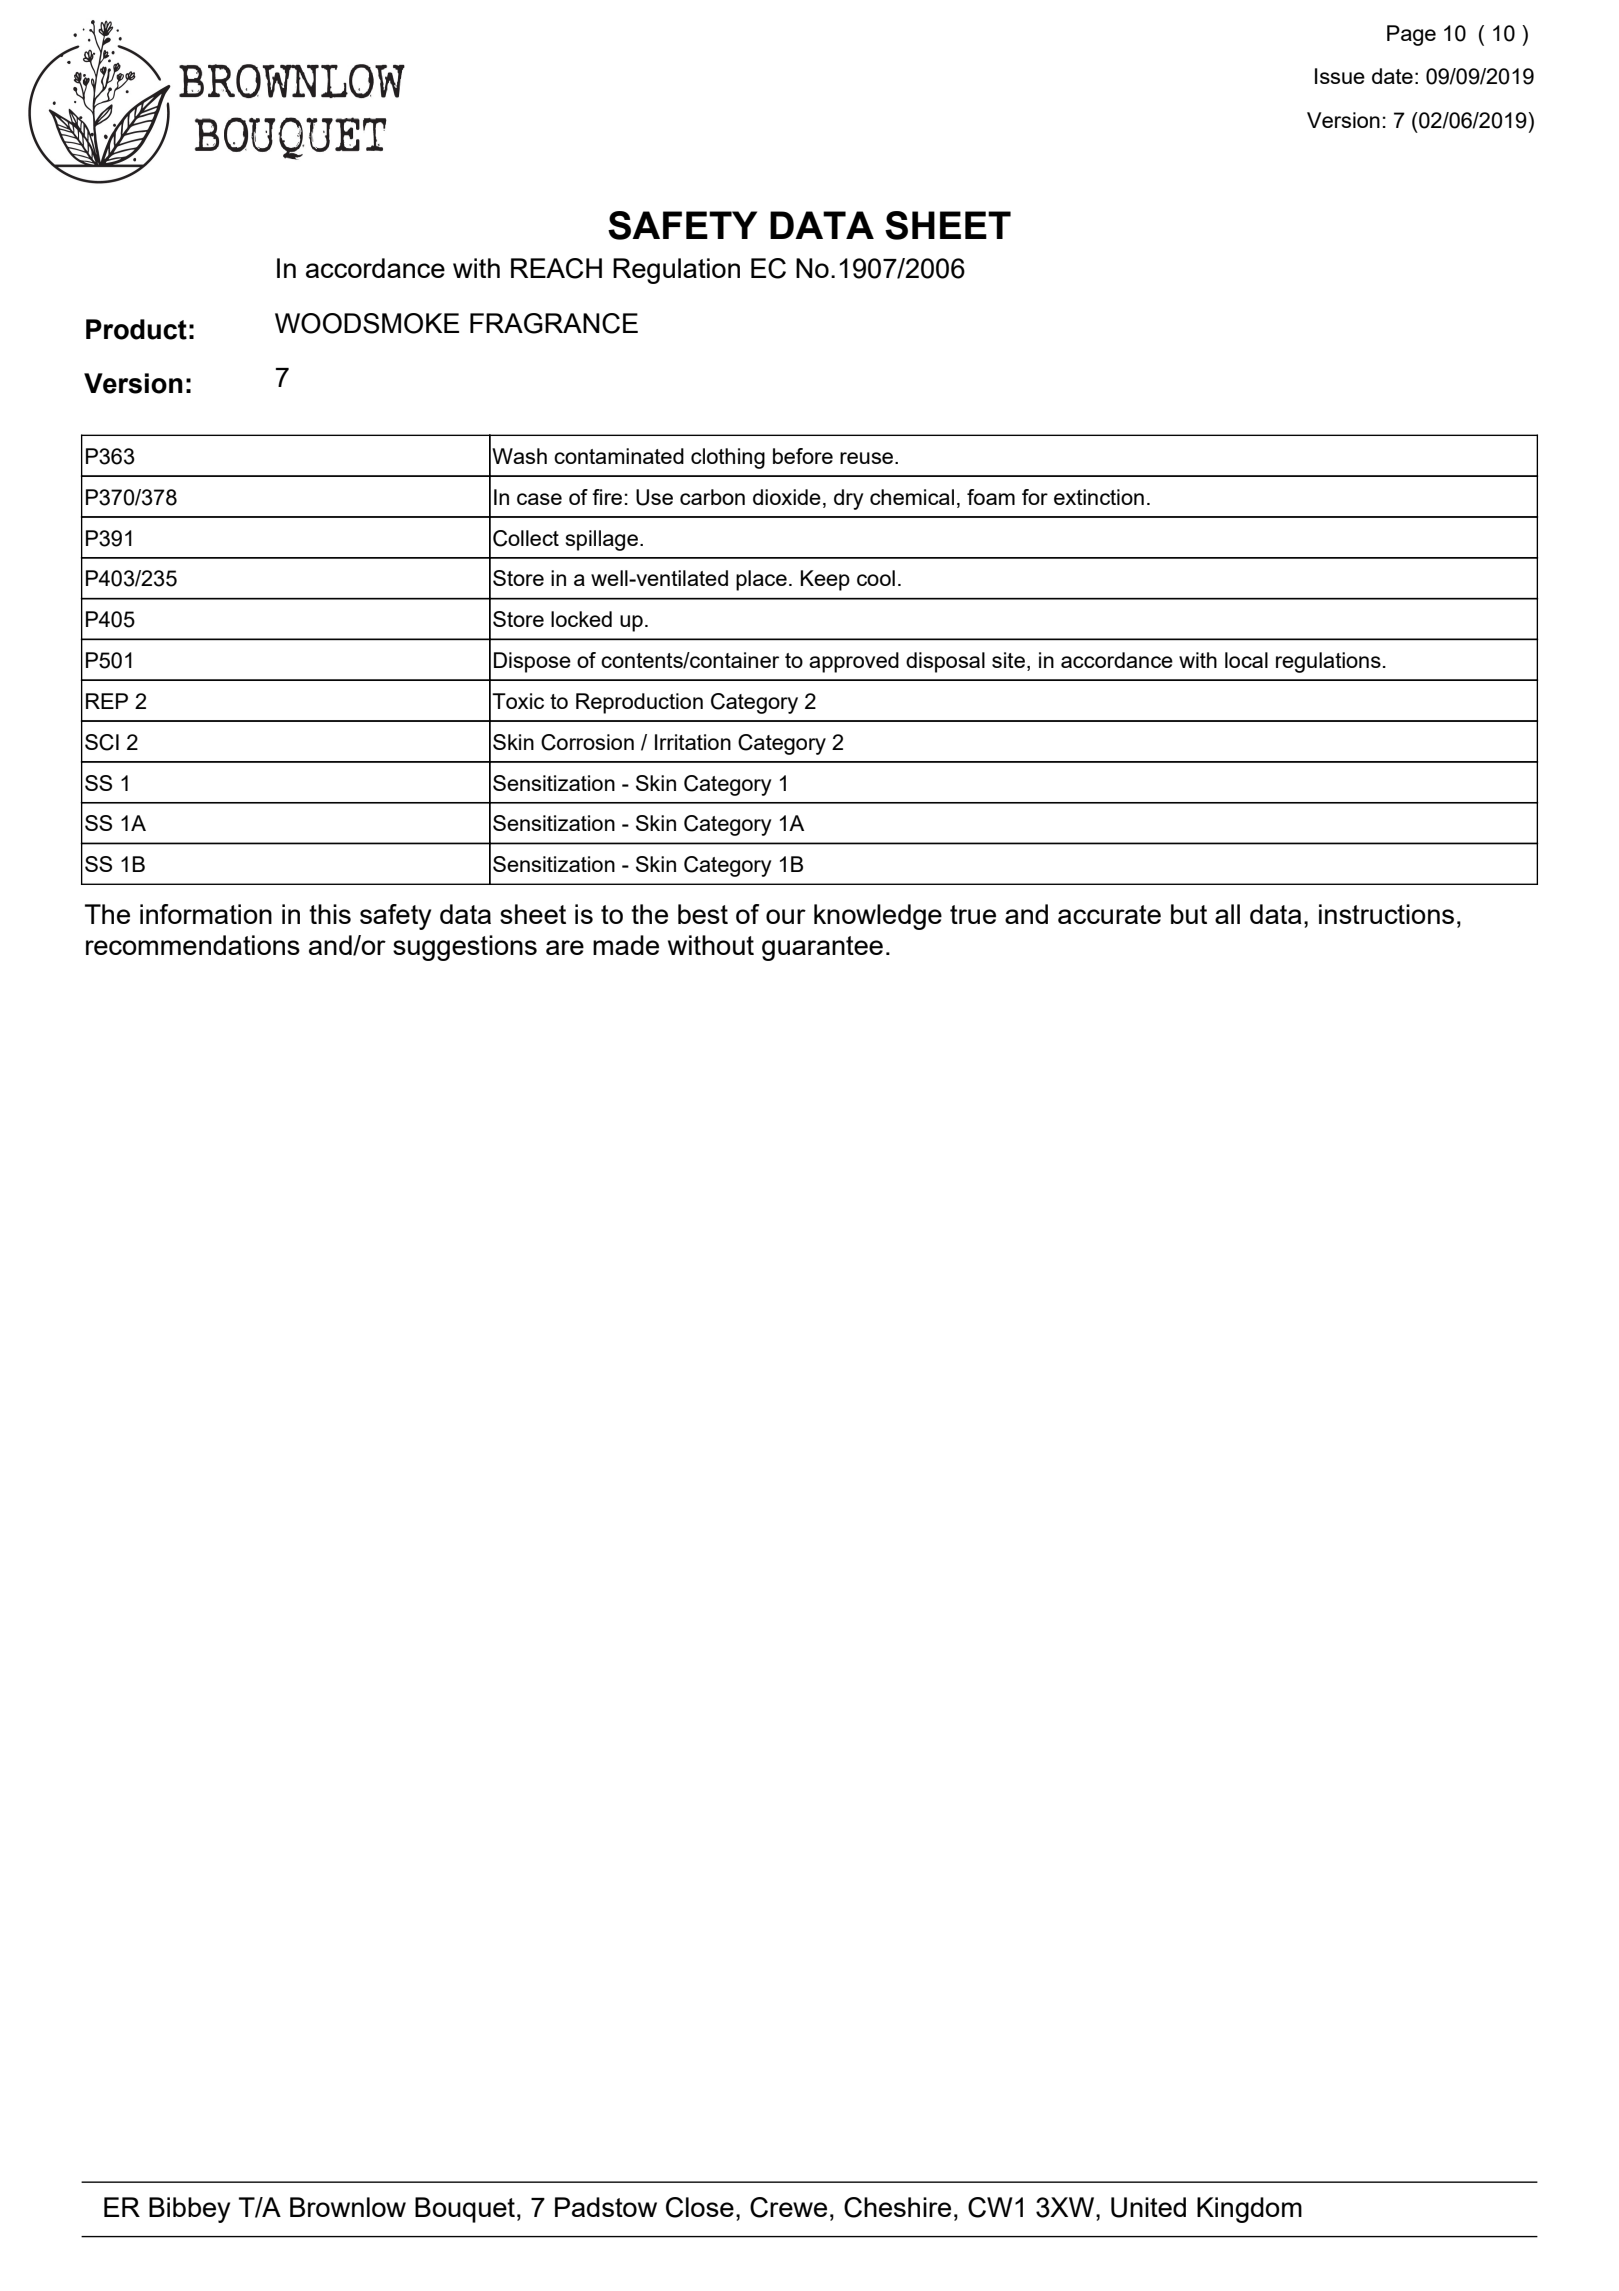 This page has height=2291, width=1619. I want to click on guarantee, so click(822, 948).
